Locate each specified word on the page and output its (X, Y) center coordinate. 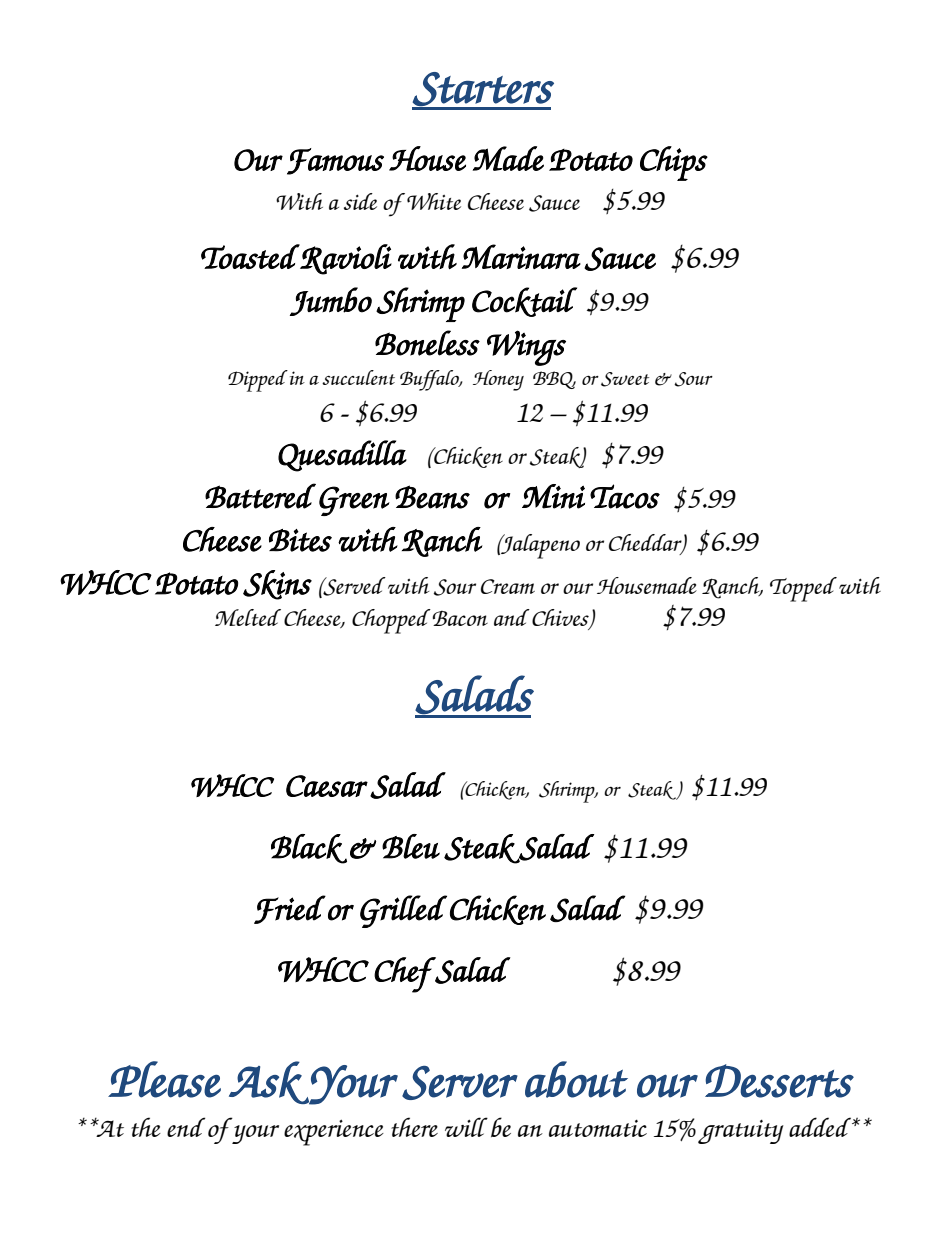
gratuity (741, 1132)
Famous (335, 161)
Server (460, 1083)
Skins (277, 585)
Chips (674, 163)
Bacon (460, 618)
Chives (561, 619)
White (434, 201)
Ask (269, 1083)
